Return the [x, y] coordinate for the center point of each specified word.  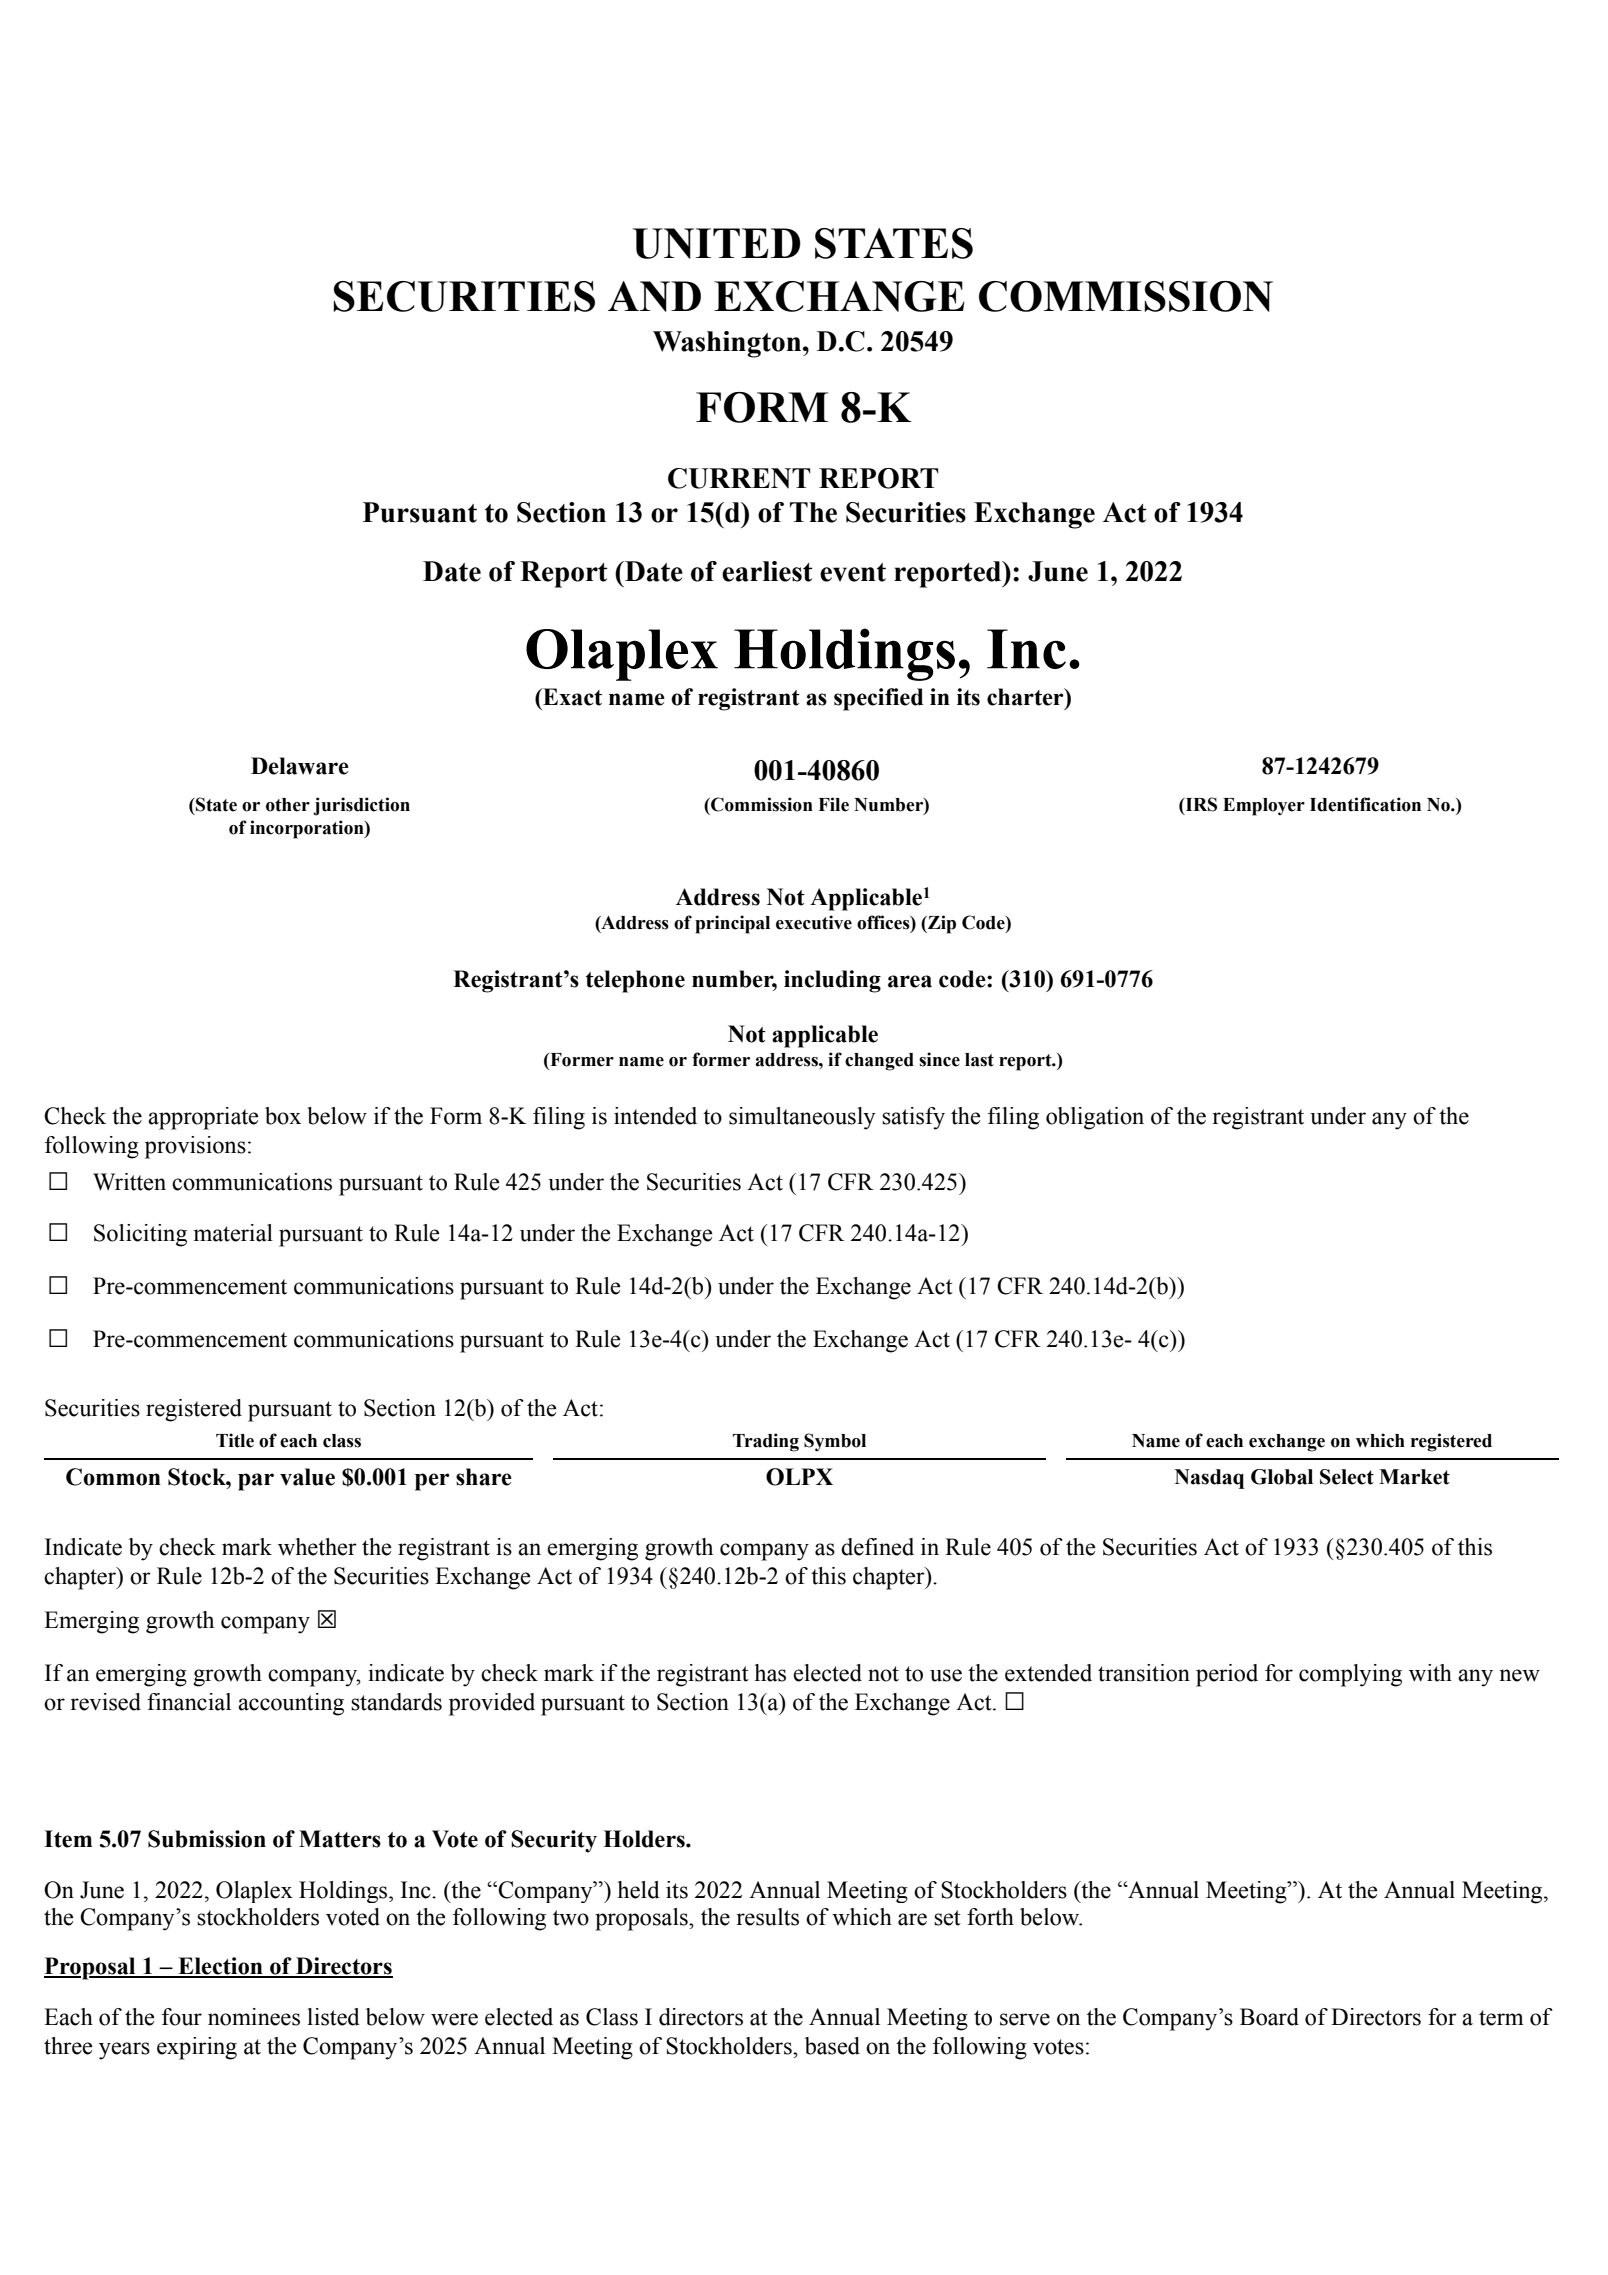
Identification [1365, 804]
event [853, 572]
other [288, 805]
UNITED [717, 243]
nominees [254, 2017]
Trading [766, 1442]
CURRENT [739, 478]
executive [814, 922]
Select [1347, 1477]
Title [235, 1440]
